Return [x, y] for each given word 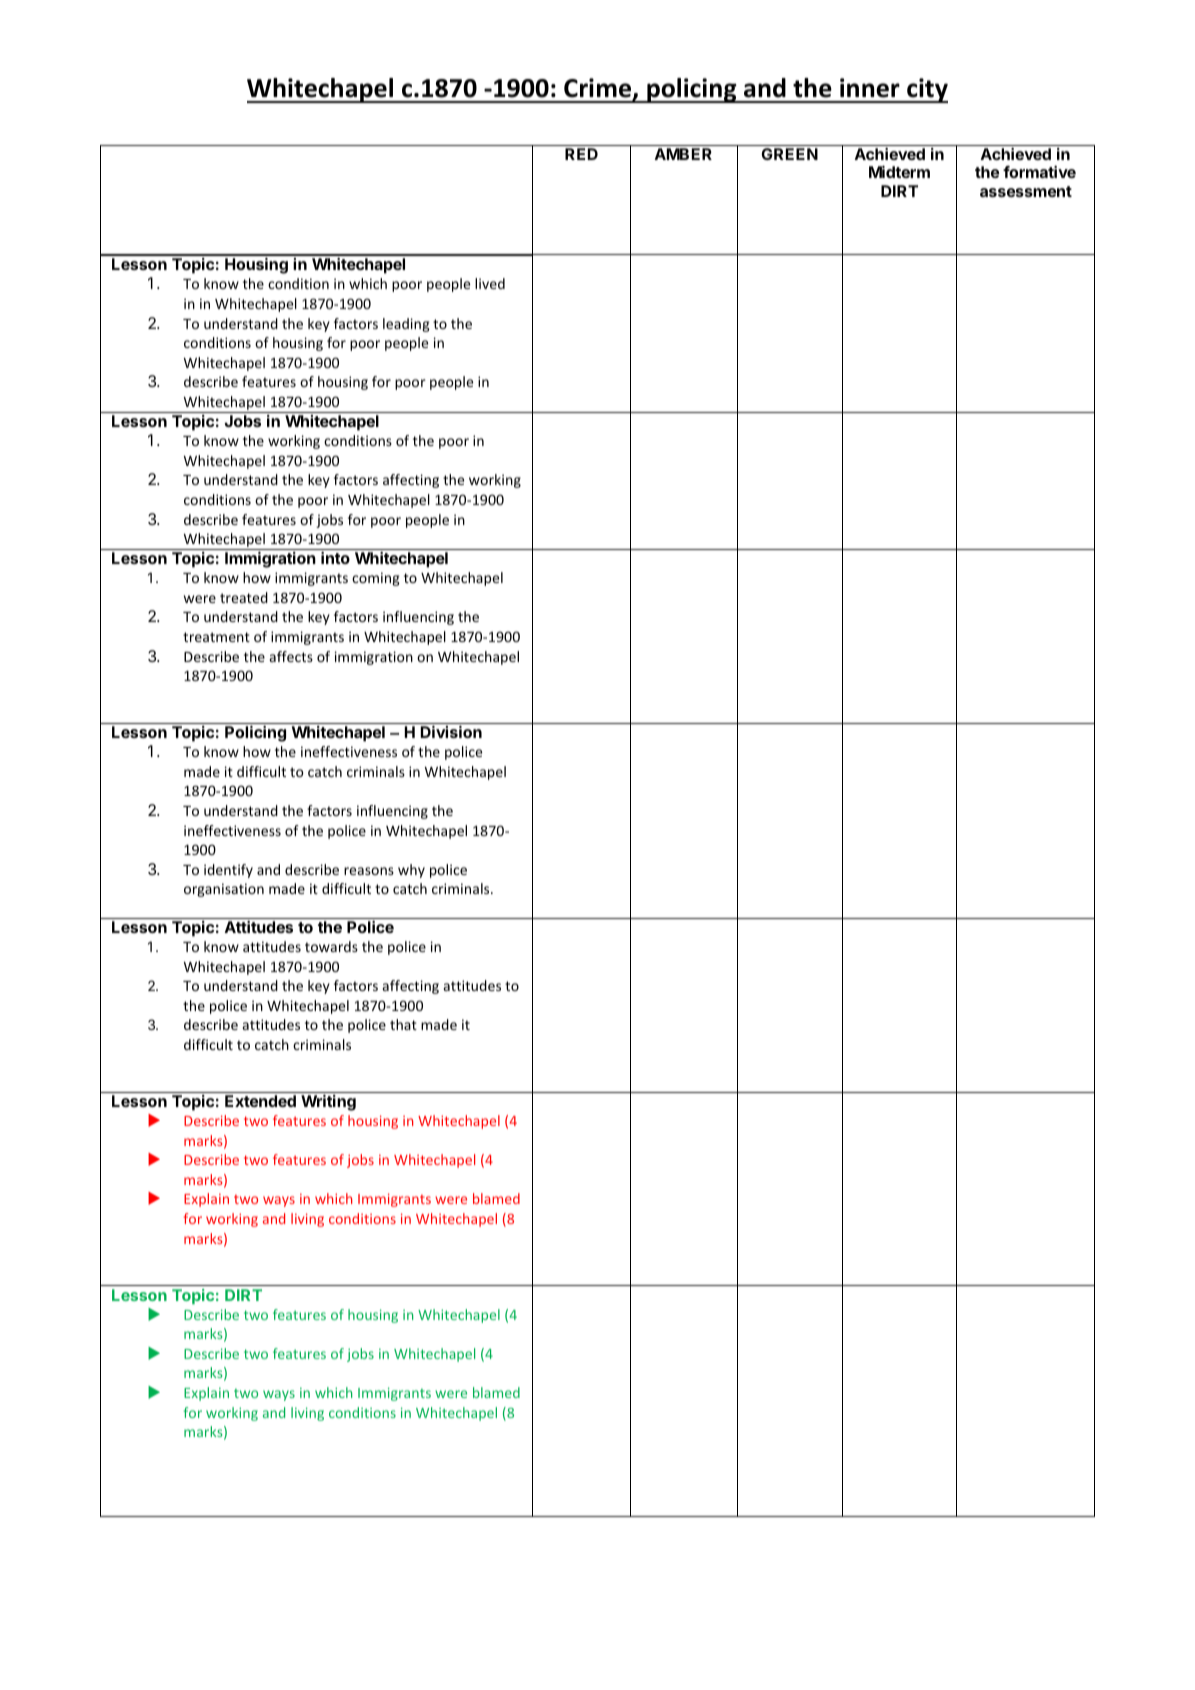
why [411, 871]
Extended [260, 1101]
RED [581, 154]
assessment [1026, 191]
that [403, 1024]
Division [451, 731]
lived [490, 283]
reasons [369, 871]
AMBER [683, 154]
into [335, 558]
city [926, 90]
